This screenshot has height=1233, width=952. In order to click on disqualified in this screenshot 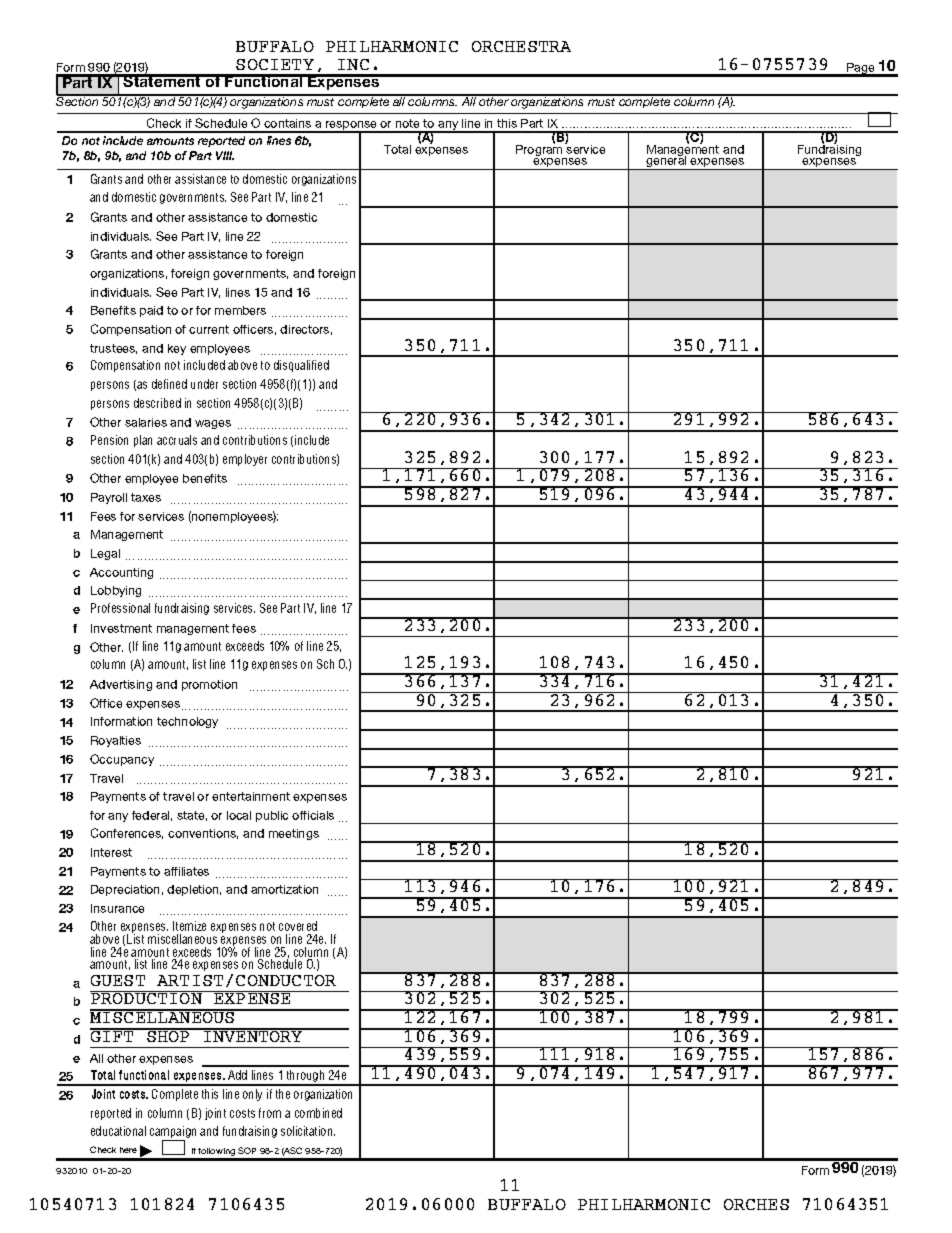, I will do `click(301, 366)`.
